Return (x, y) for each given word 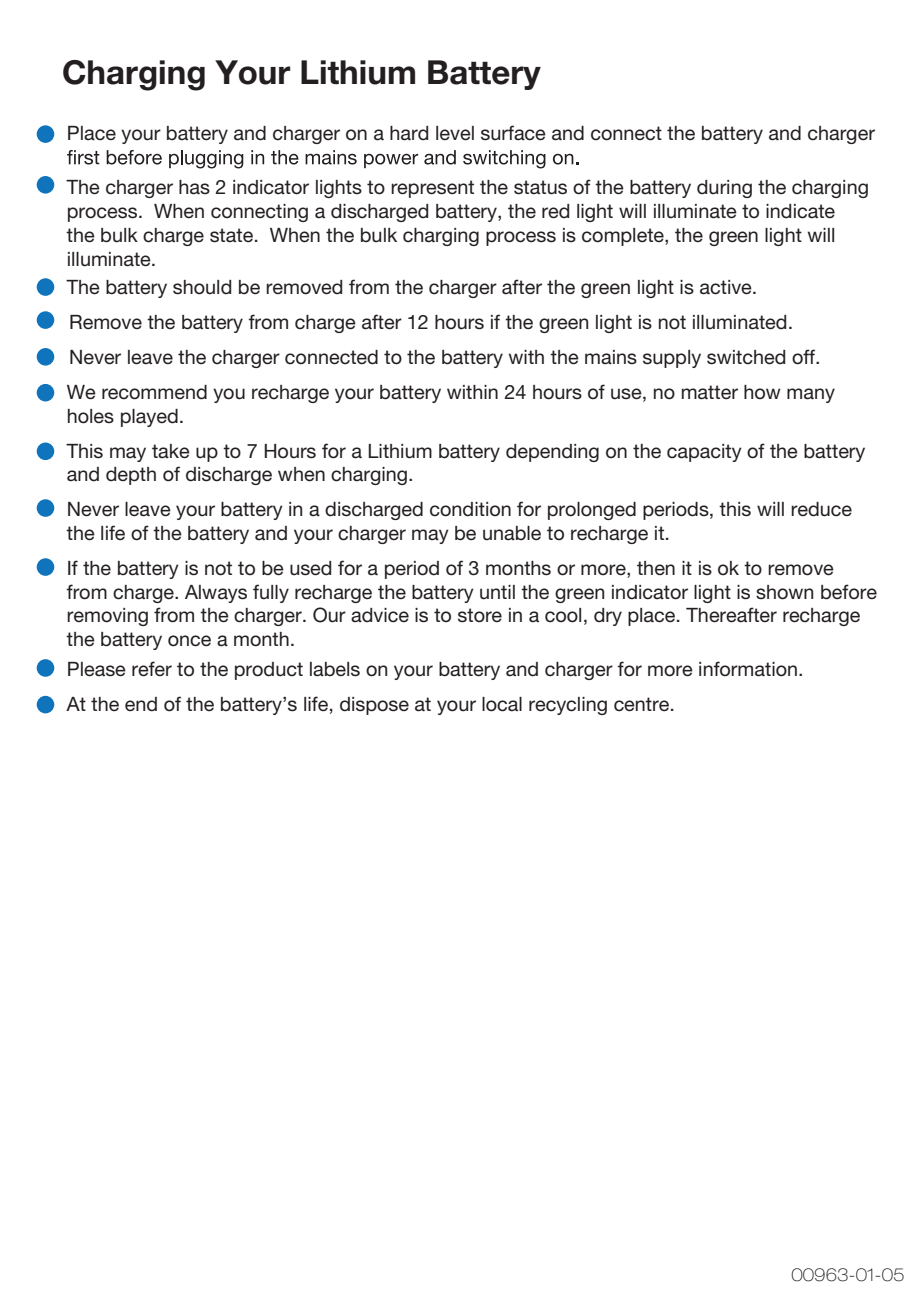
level (455, 133)
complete (624, 237)
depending (552, 453)
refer (152, 669)
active (727, 287)
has (194, 187)
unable (512, 533)
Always (216, 594)
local (502, 704)
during (724, 189)
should (202, 287)
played (149, 418)
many (811, 395)
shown (784, 592)
